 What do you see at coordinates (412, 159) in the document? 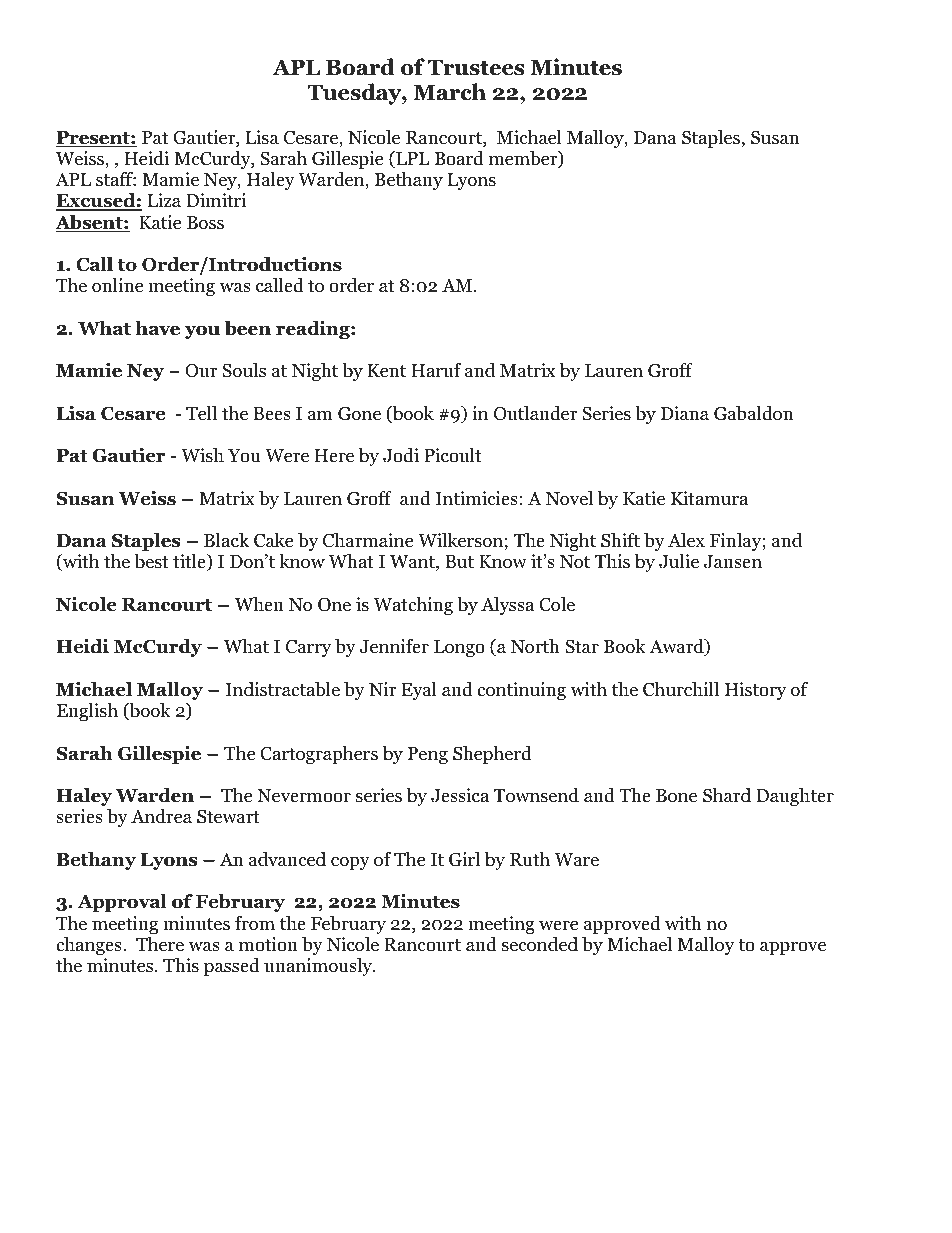
I see `LPL` at bounding box center [412, 159].
